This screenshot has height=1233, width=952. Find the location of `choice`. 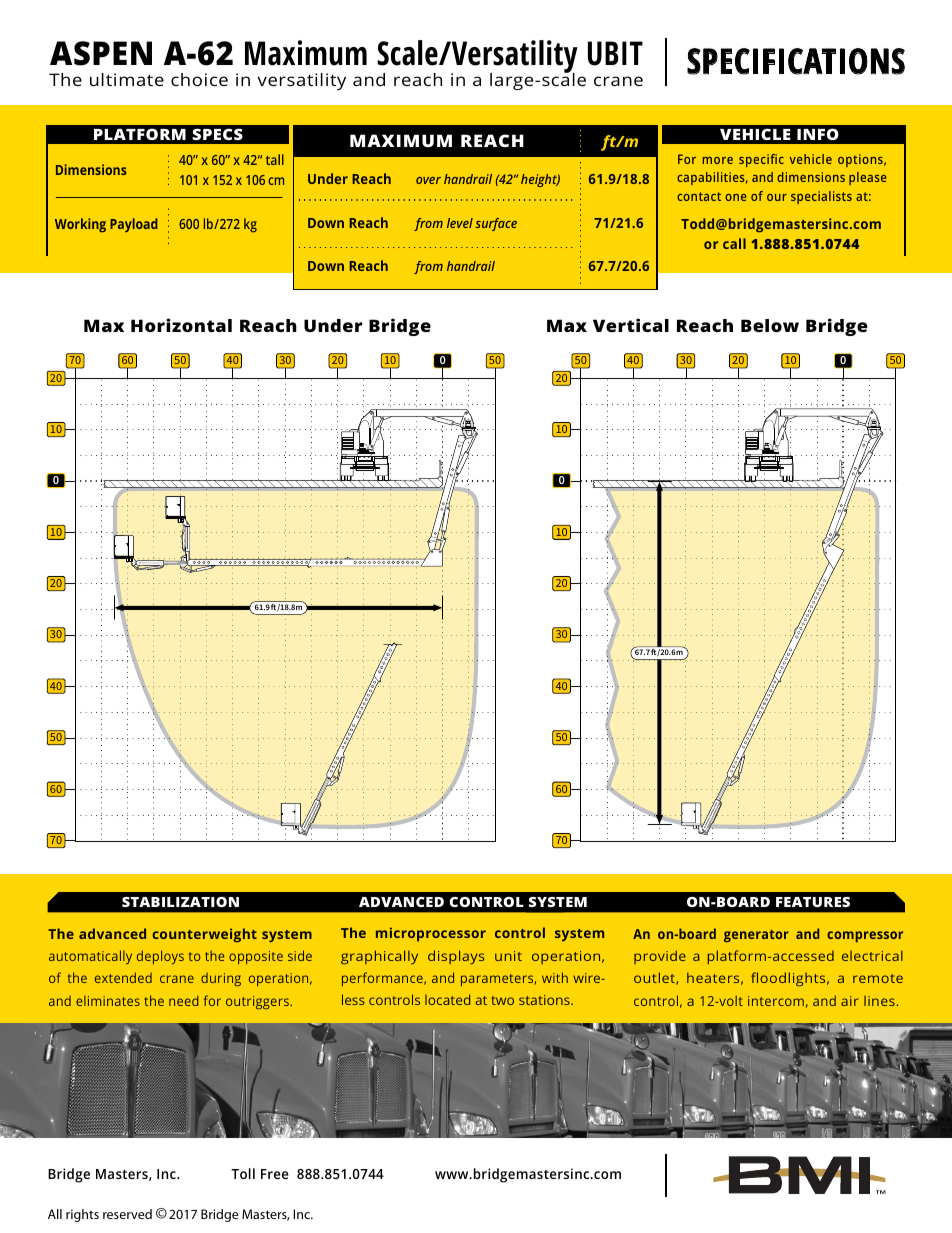

choice is located at coordinates (199, 79).
